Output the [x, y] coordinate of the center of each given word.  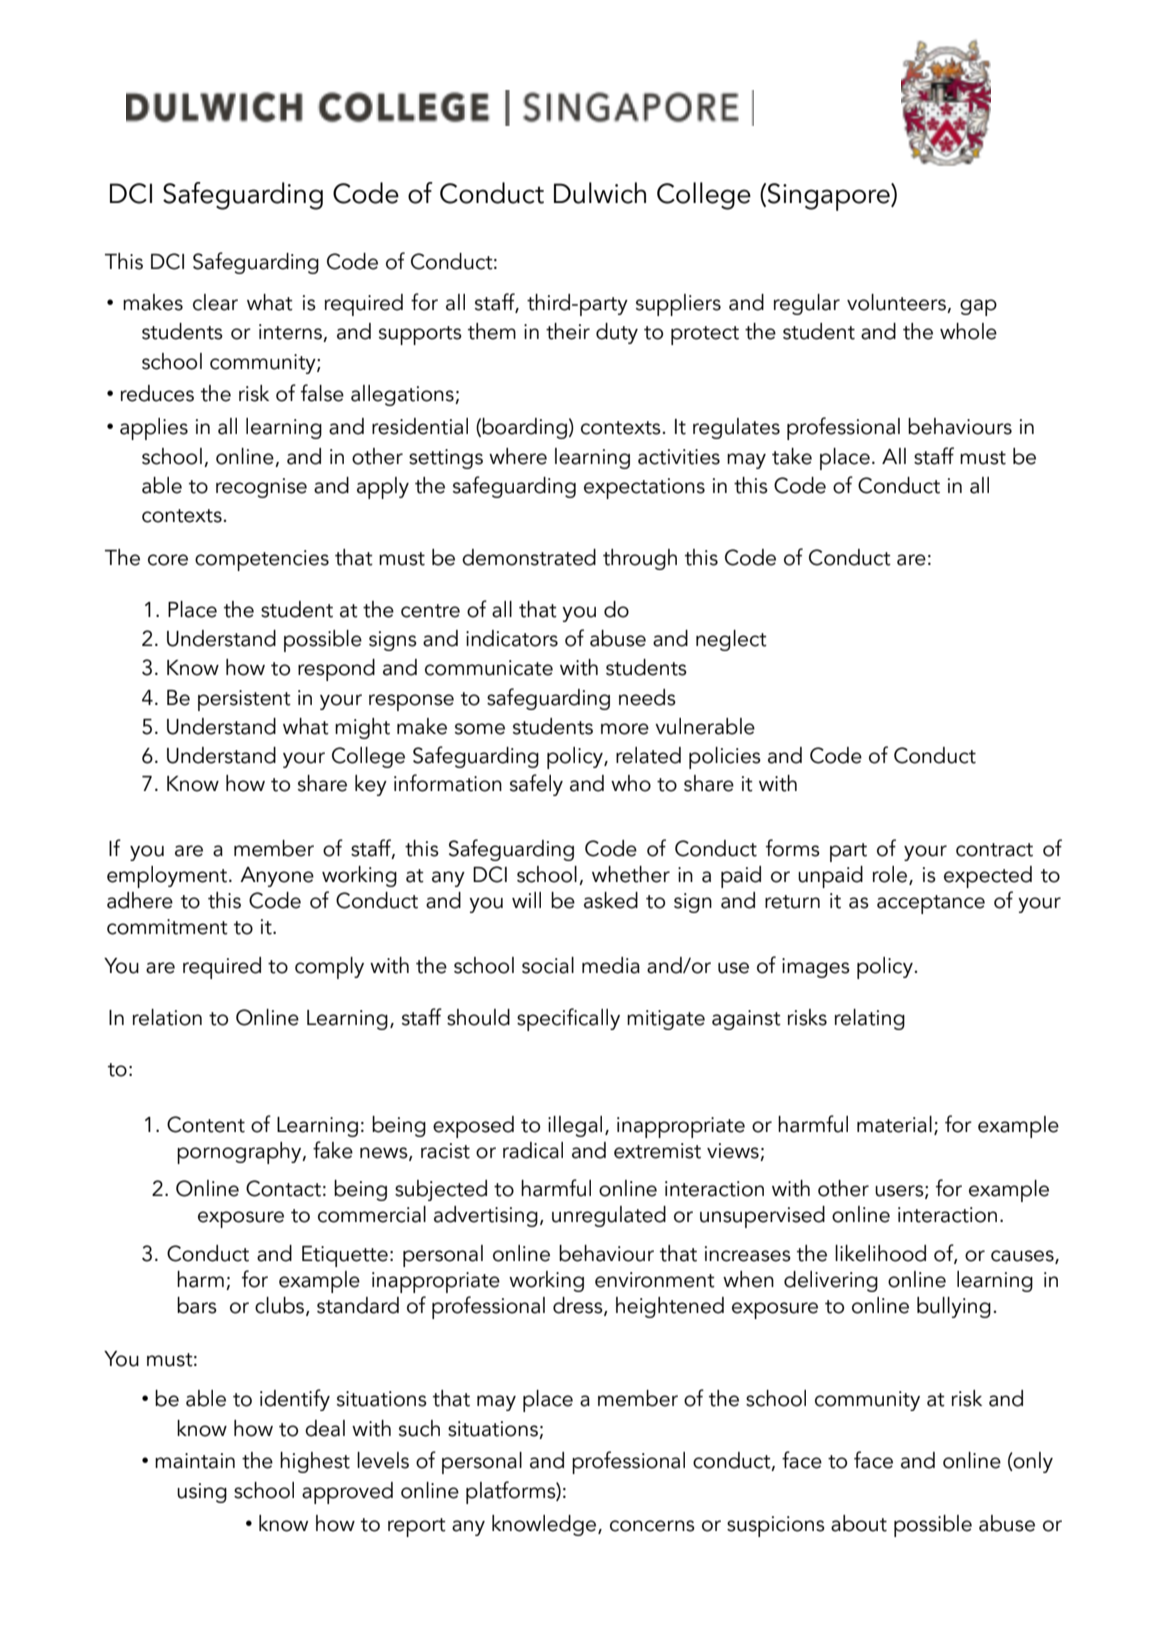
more [625, 729]
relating [870, 1019]
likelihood [880, 1253]
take [792, 456]
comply [329, 968]
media [611, 965]
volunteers [896, 302]
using [202, 1493]
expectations [644, 488]
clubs [279, 1305]
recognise [261, 488]
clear [215, 302]
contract [994, 850]
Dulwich [600, 193]
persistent [244, 700]
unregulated [609, 1216]
